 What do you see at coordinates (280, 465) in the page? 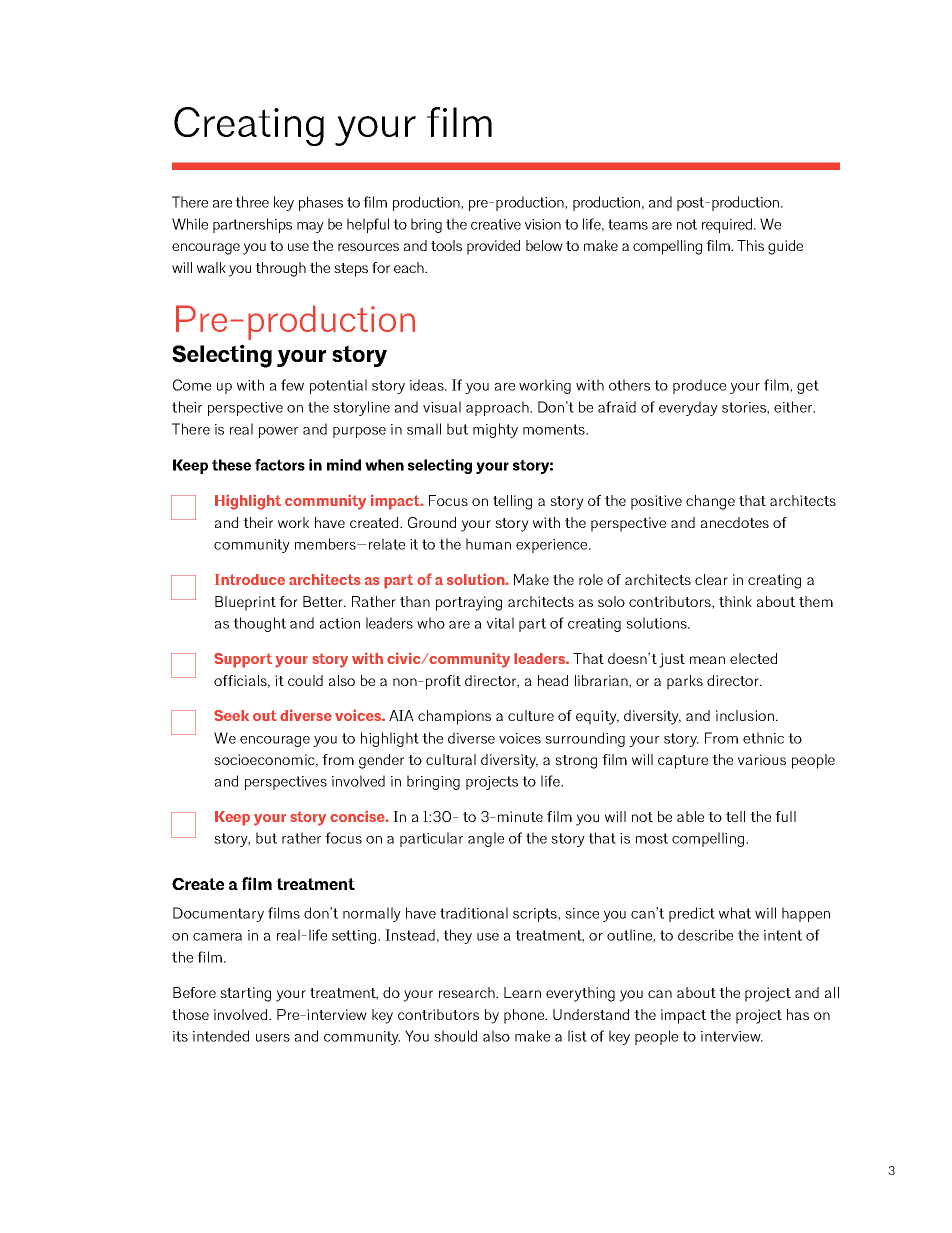
I see `factors` at bounding box center [280, 465].
